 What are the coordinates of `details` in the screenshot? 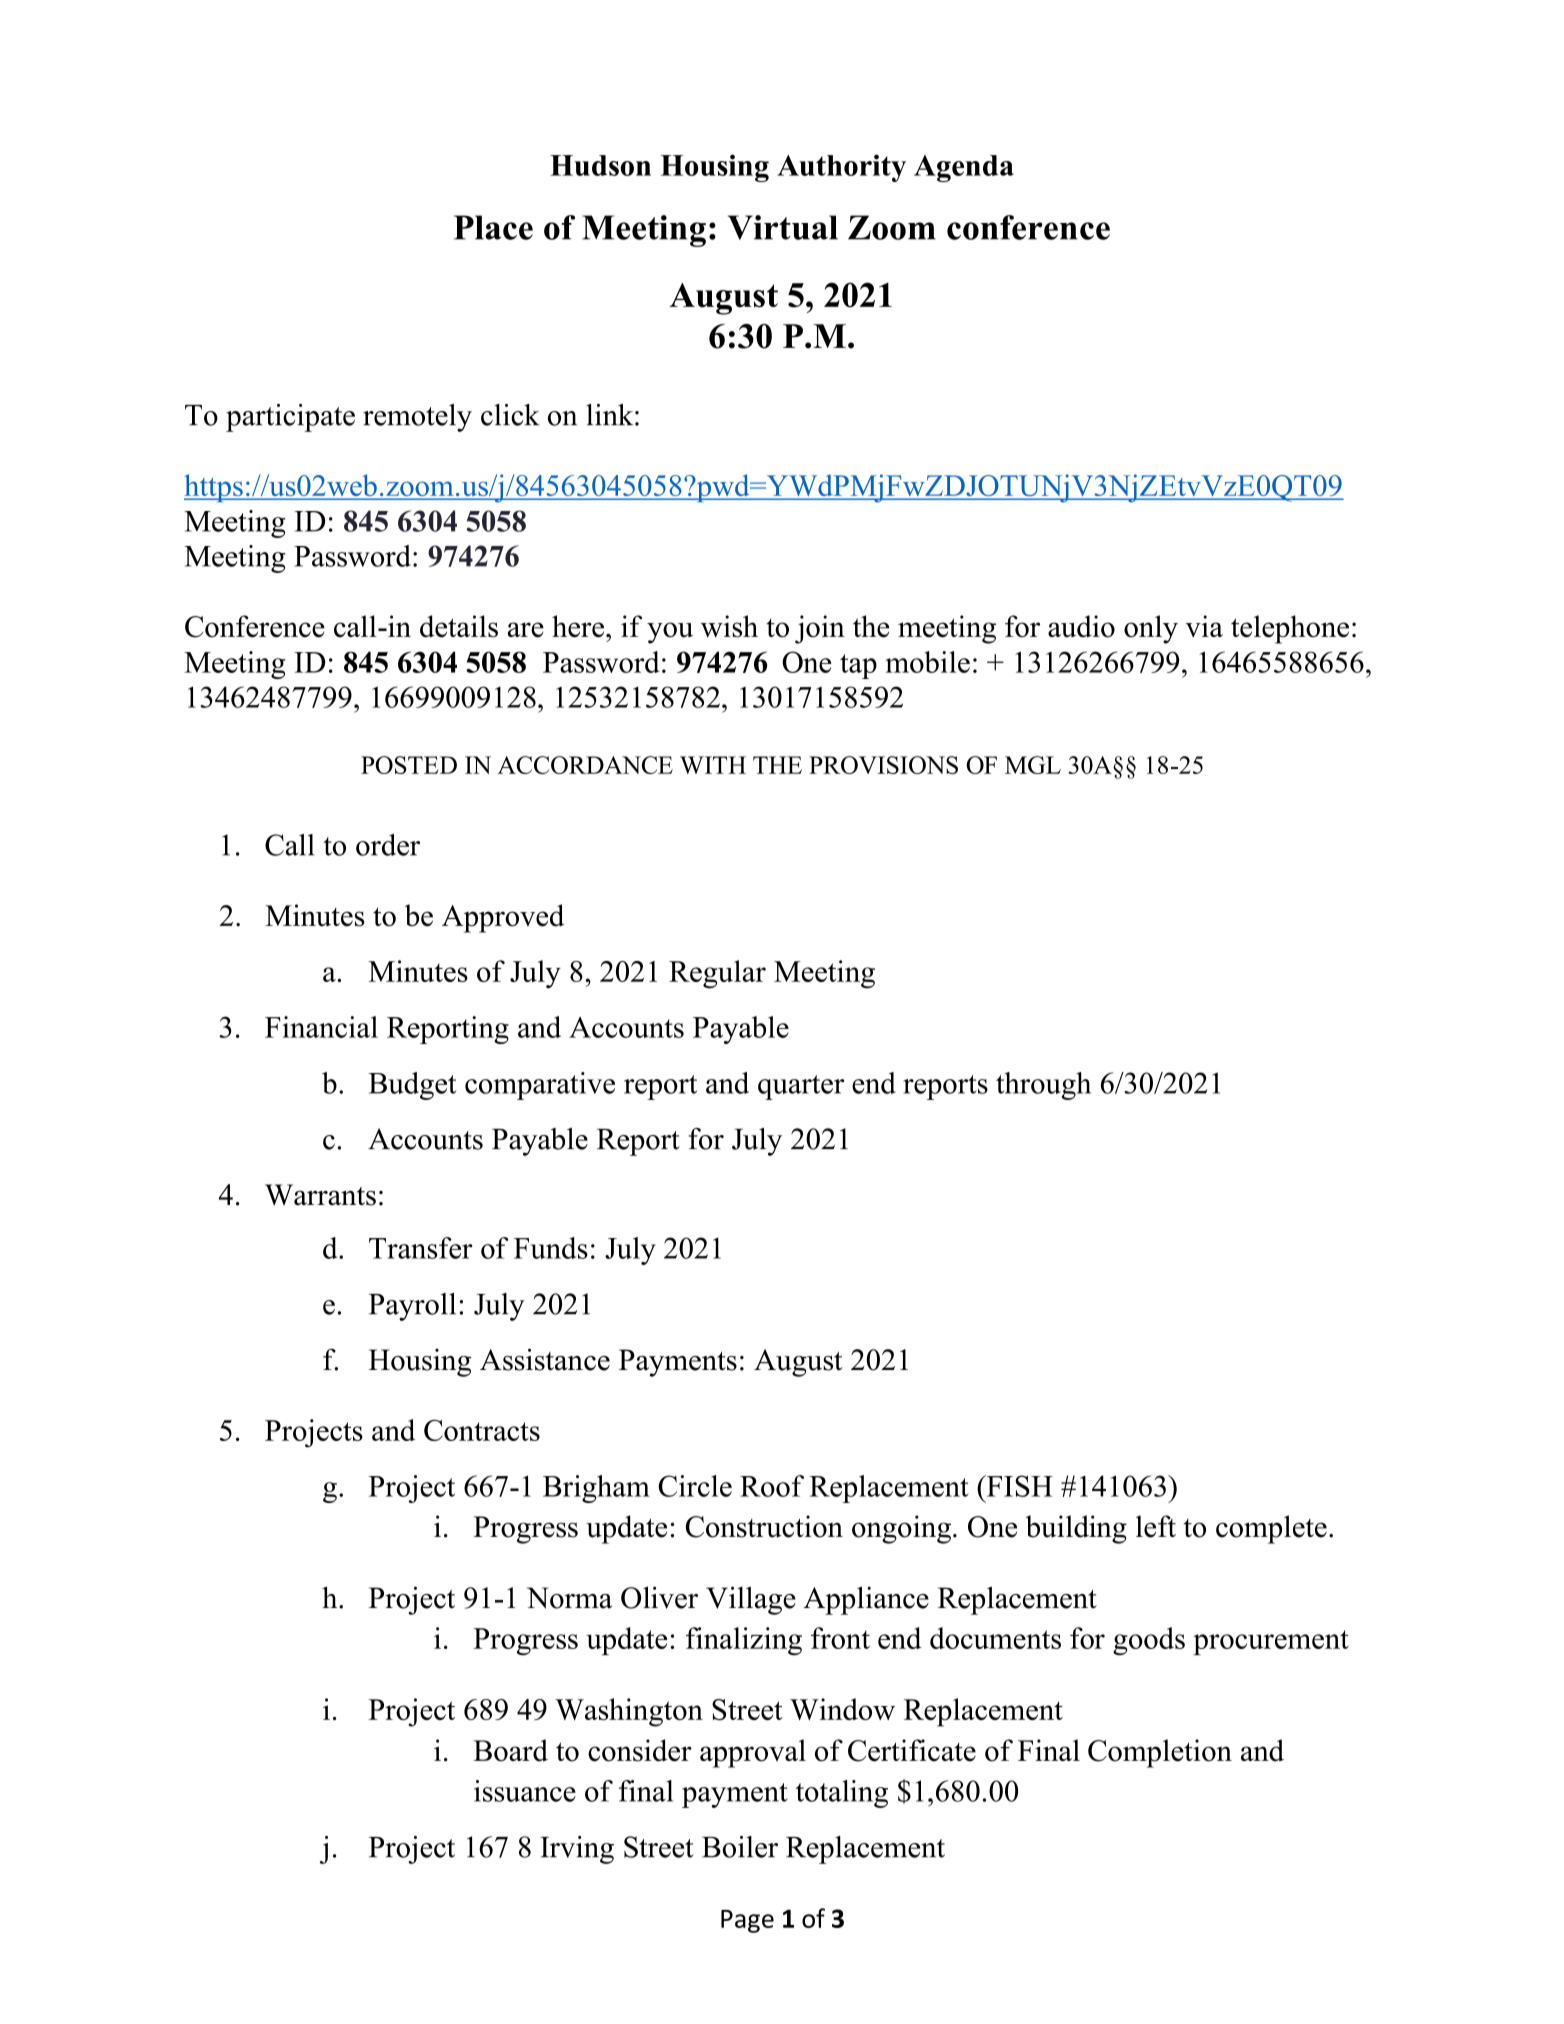 It's located at (459, 626).
